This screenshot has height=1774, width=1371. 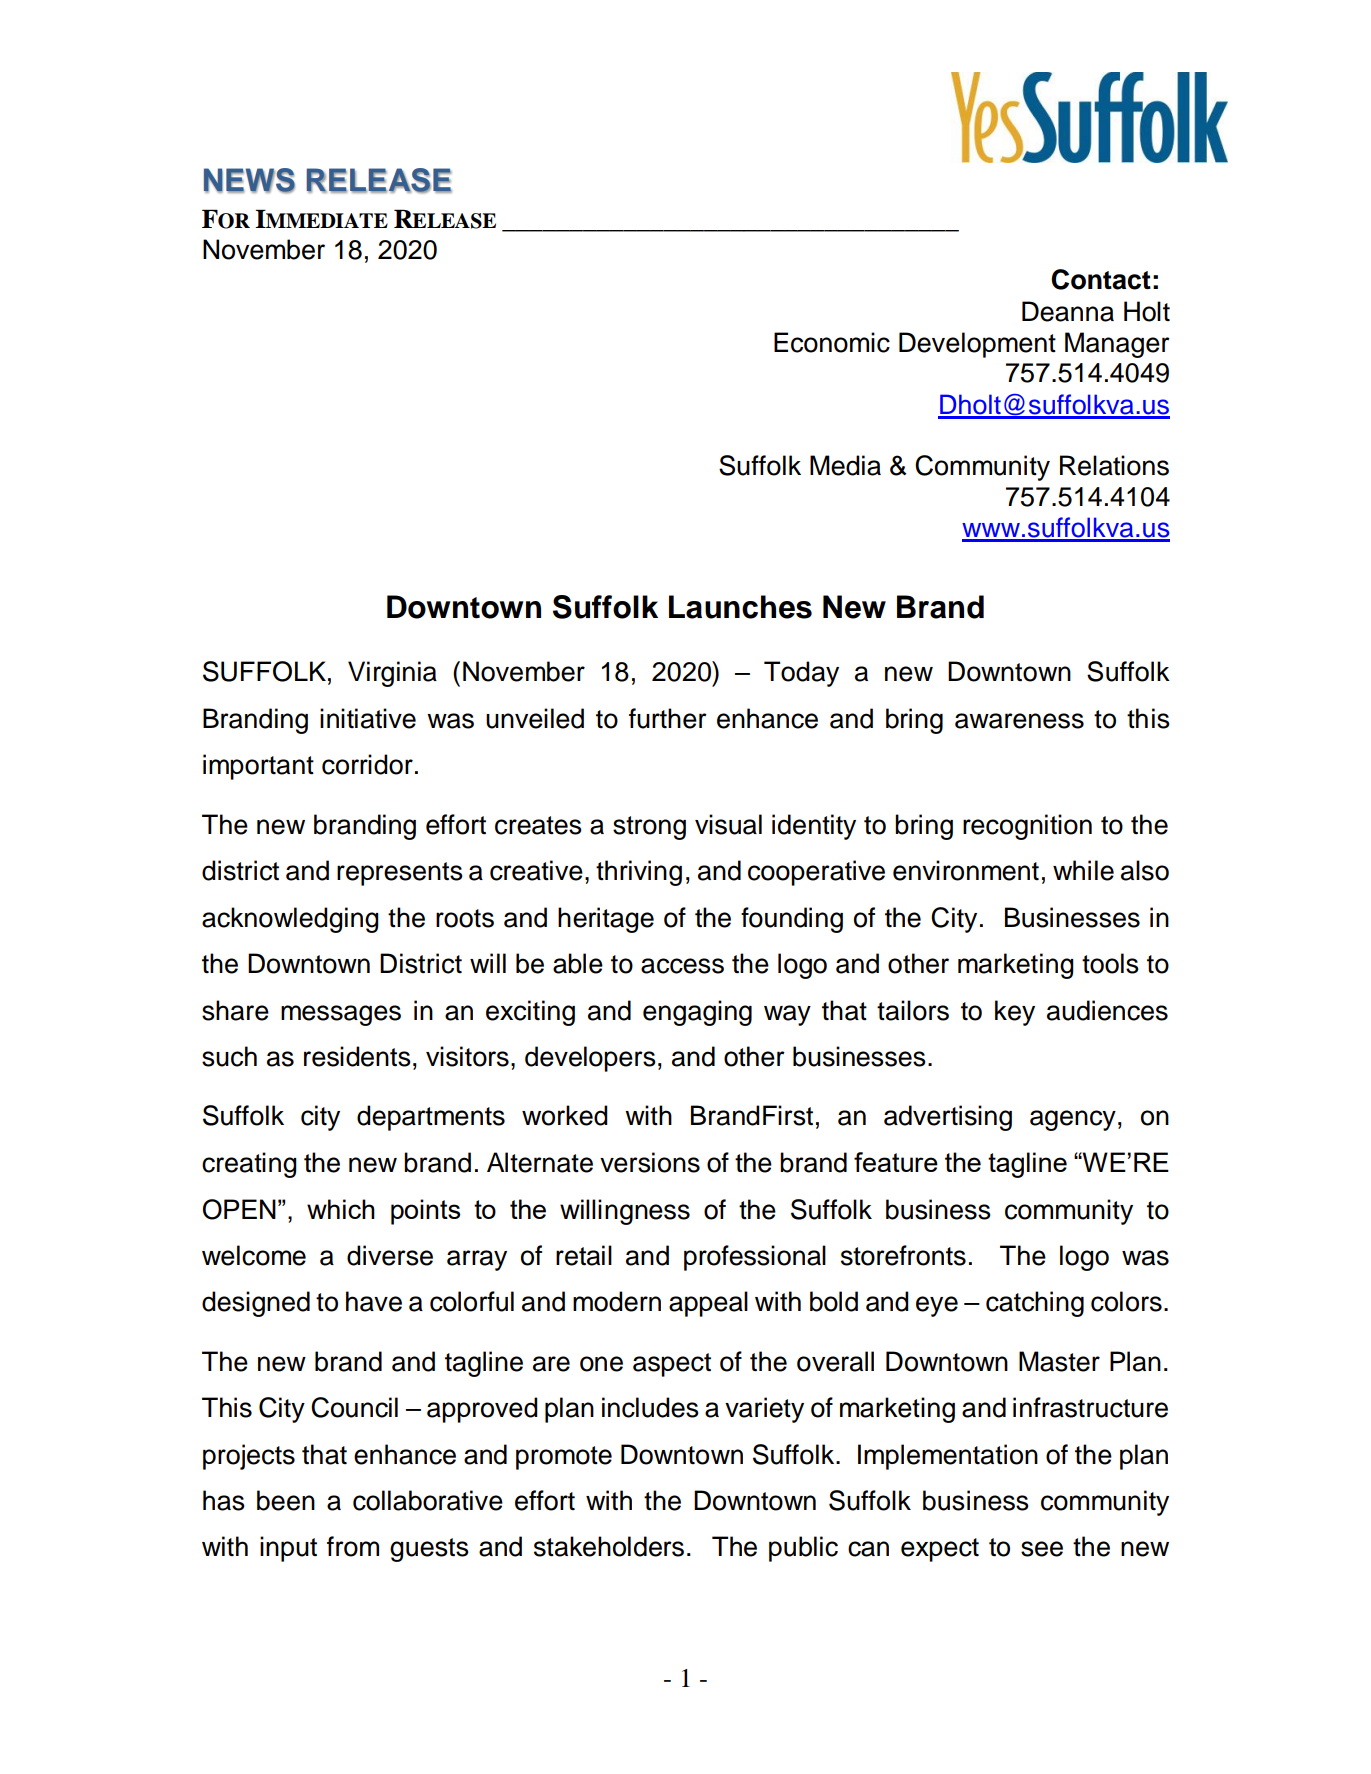 What do you see at coordinates (249, 181) in the screenshot?
I see `NEWS` at bounding box center [249, 181].
